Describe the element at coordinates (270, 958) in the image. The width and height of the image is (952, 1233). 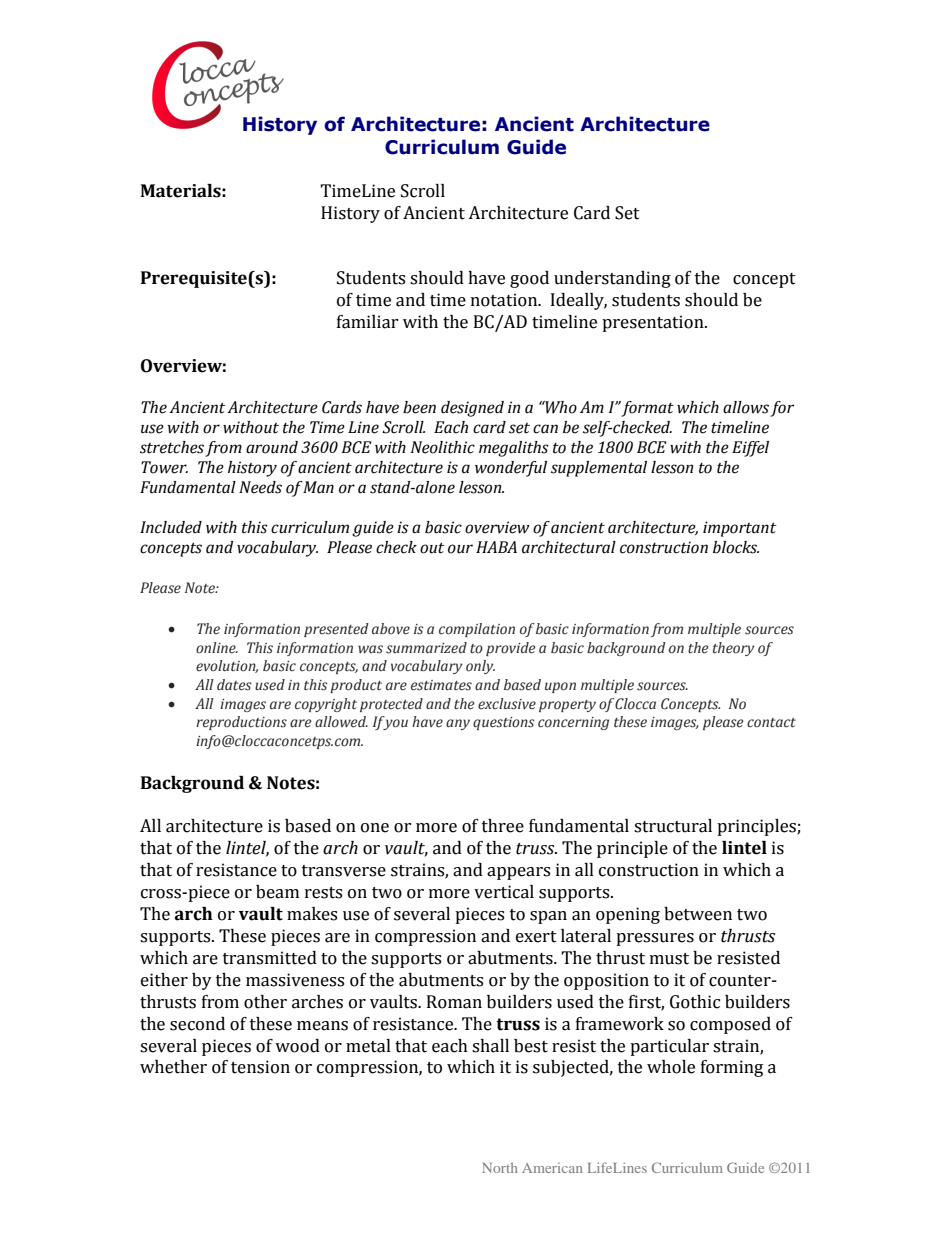
I see `transmitted` at that location.
